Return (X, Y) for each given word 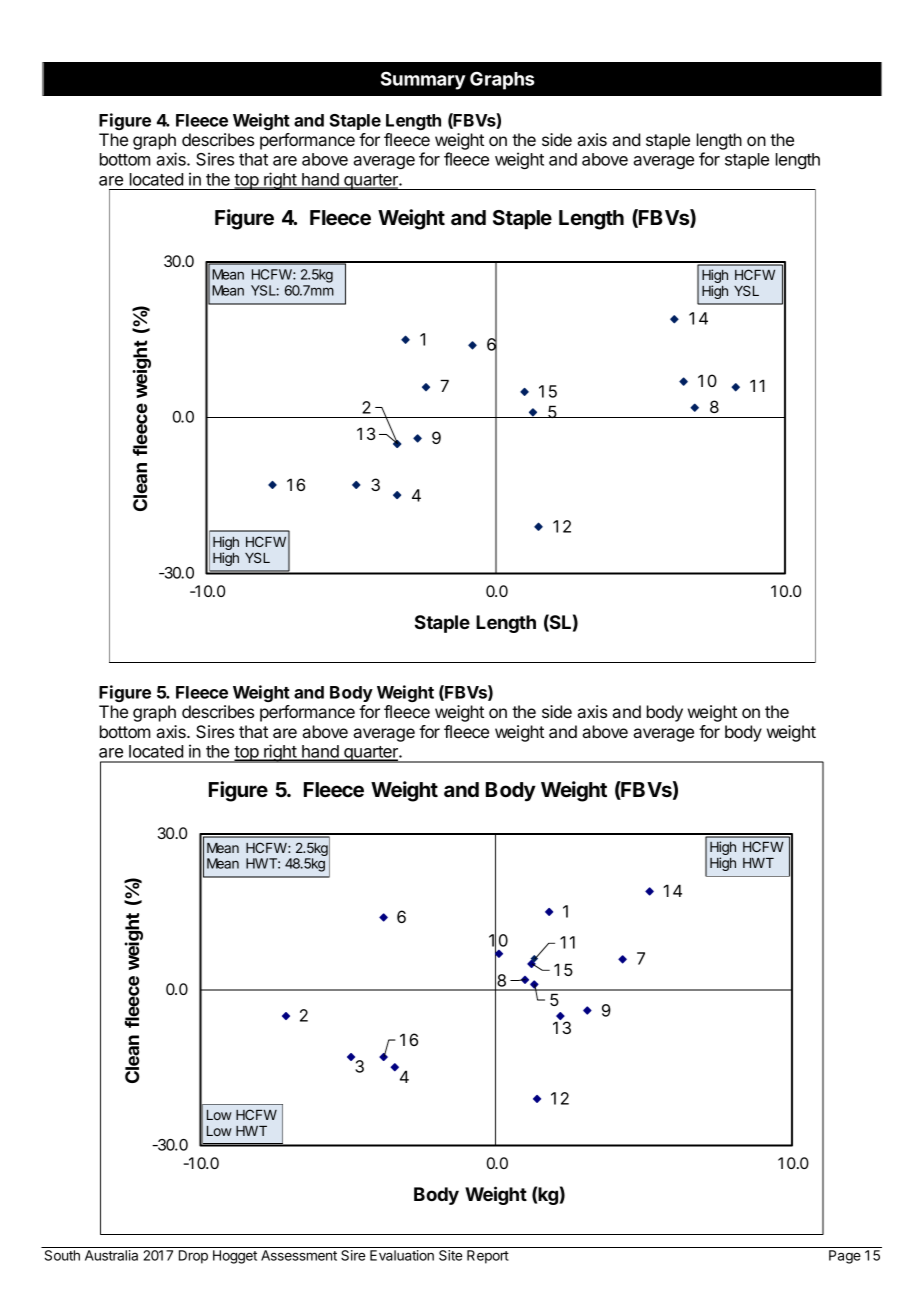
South (62, 1255)
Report (488, 1257)
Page (845, 1257)
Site (451, 1255)
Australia (111, 1255)
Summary (423, 80)
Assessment (299, 1255)
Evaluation (402, 1255)
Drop (193, 1257)
